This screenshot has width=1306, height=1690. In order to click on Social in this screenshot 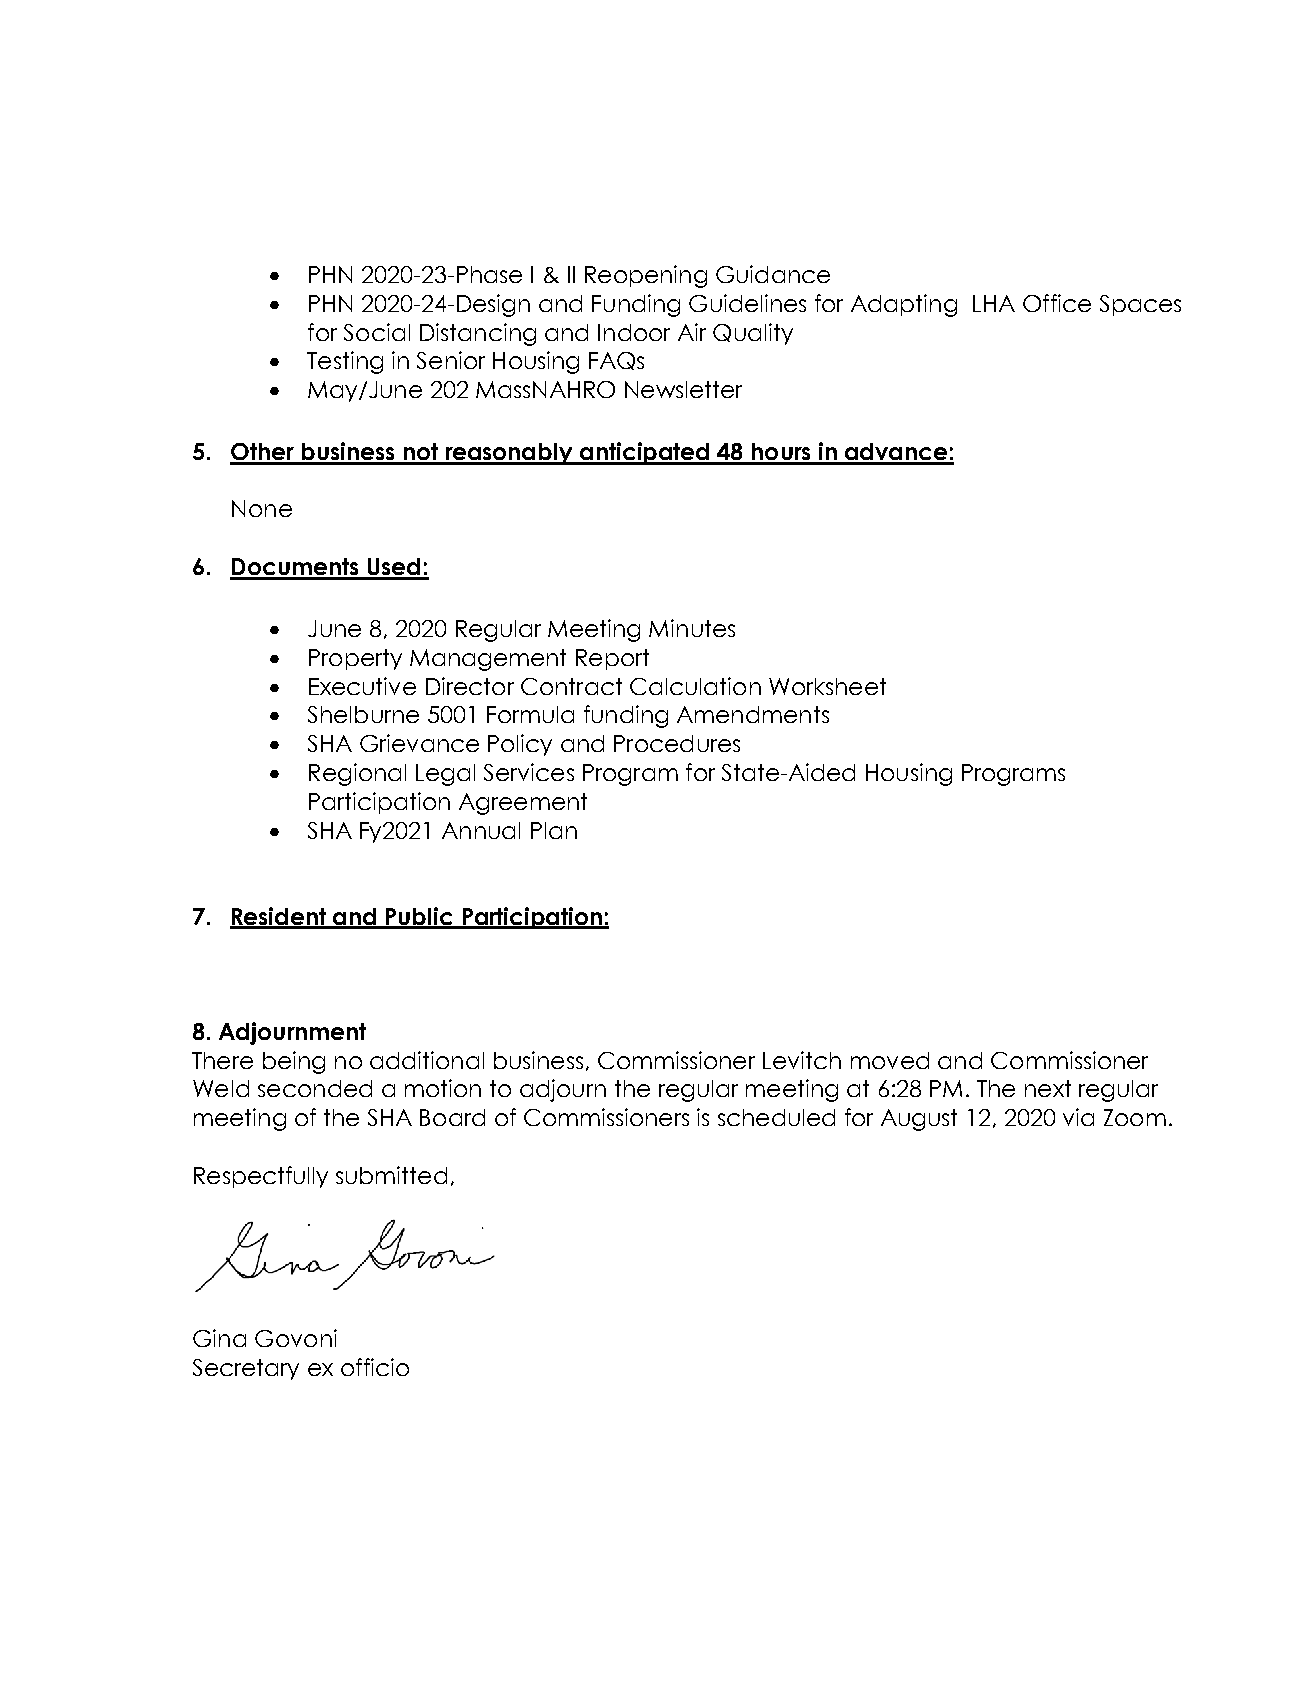, I will do `click(377, 332)`.
